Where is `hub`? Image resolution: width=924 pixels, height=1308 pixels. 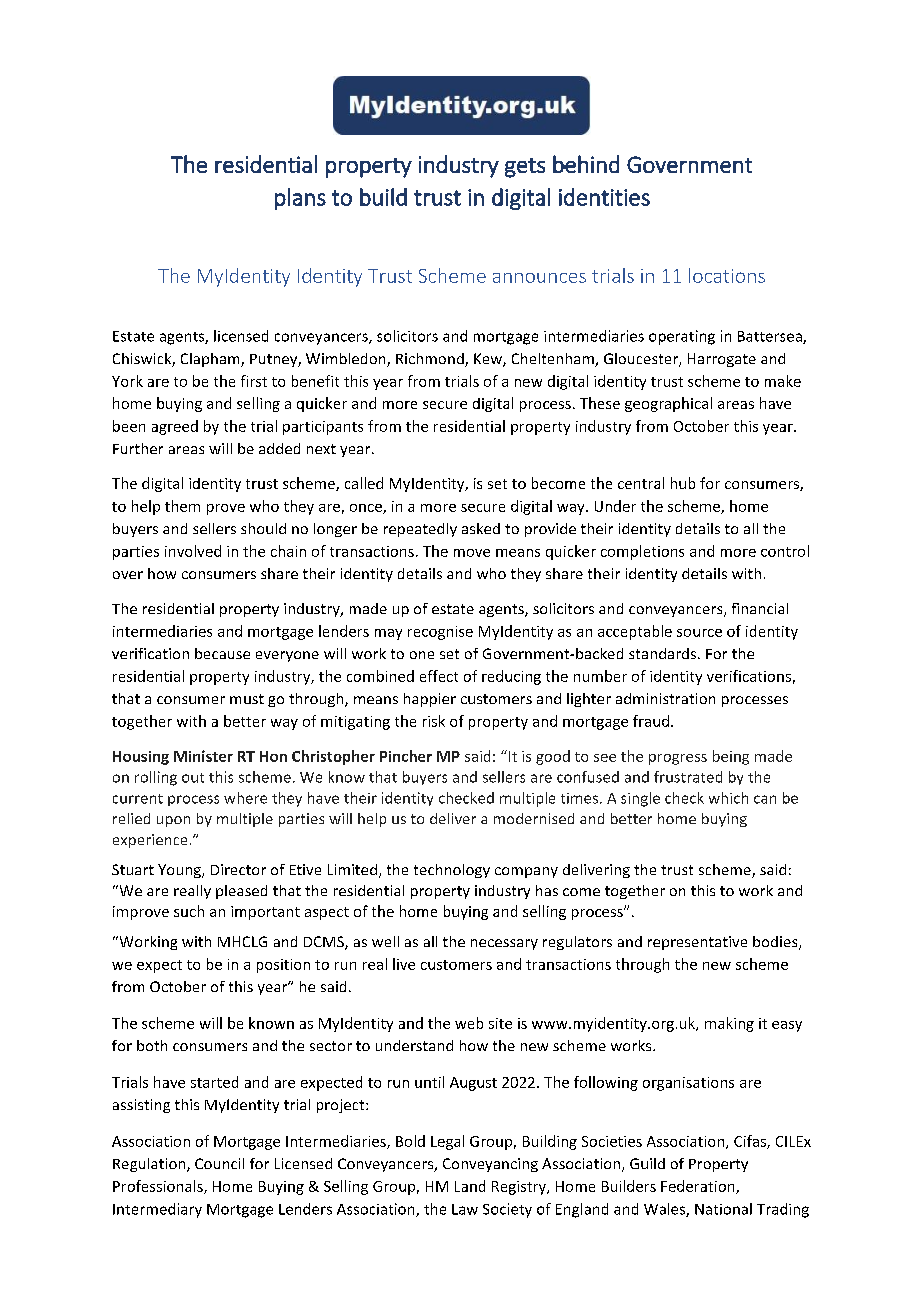
hub is located at coordinates (683, 483).
